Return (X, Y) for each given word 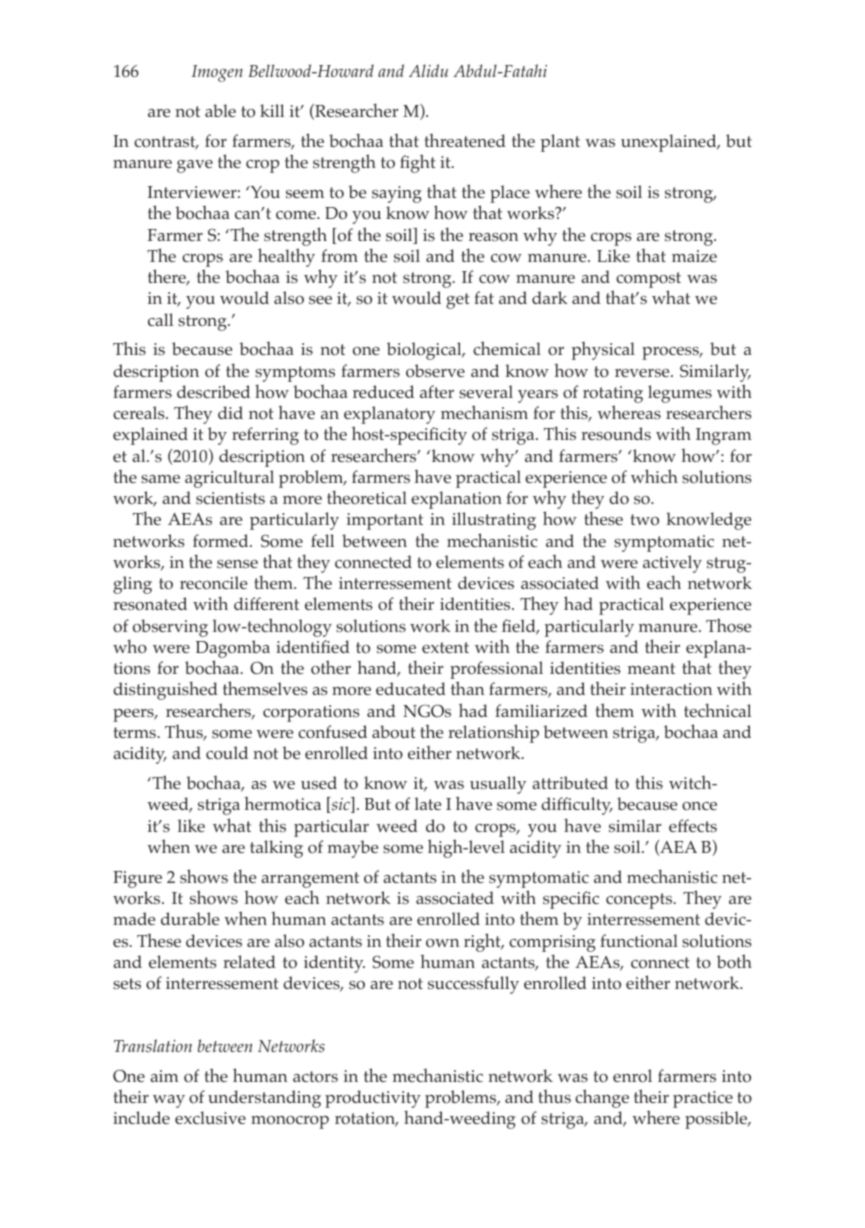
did (230, 412)
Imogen (217, 73)
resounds (616, 434)
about (394, 732)
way (169, 1101)
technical (717, 710)
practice (703, 1099)
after (437, 391)
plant (560, 143)
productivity (373, 1100)
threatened (465, 140)
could (227, 752)
